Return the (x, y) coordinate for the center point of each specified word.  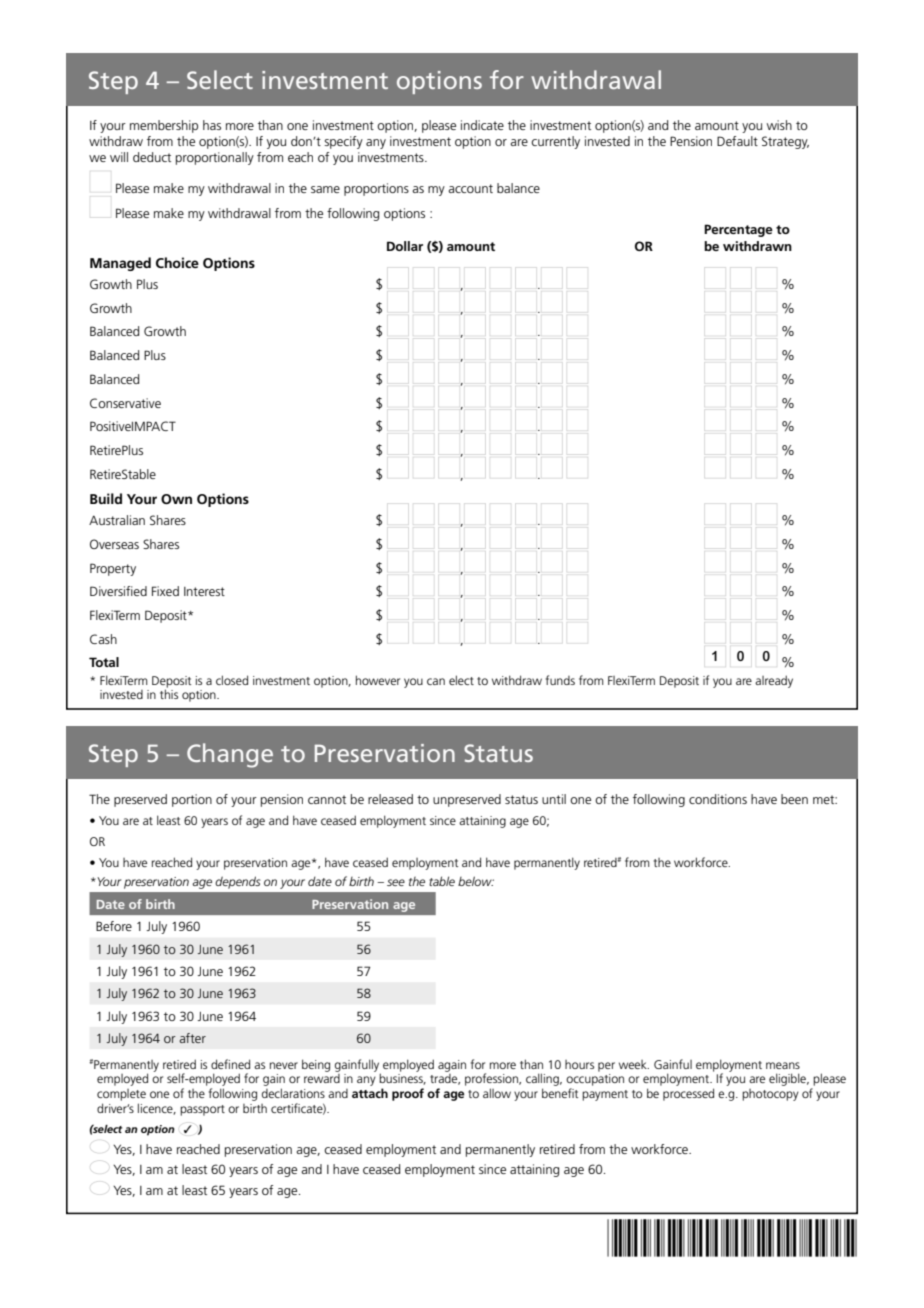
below (476, 881)
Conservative (125, 403)
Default (737, 141)
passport (202, 1110)
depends (238, 882)
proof (408, 1094)
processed (688, 1094)
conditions (718, 799)
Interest (204, 591)
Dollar (405, 246)
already (774, 681)
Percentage (738, 230)
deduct (152, 157)
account (470, 188)
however (378, 680)
